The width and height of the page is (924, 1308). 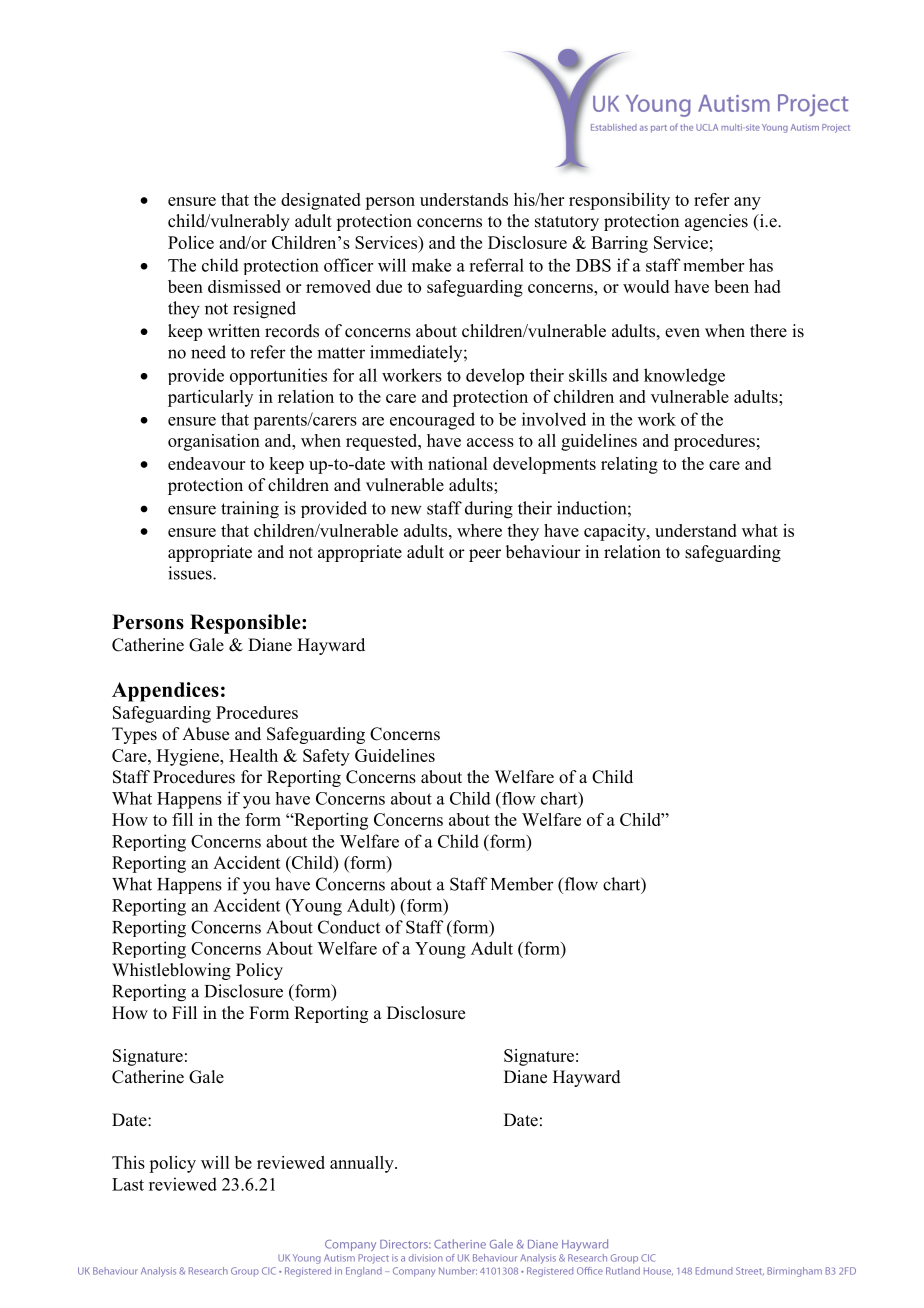 I want to click on Hygiene, so click(x=189, y=757).
